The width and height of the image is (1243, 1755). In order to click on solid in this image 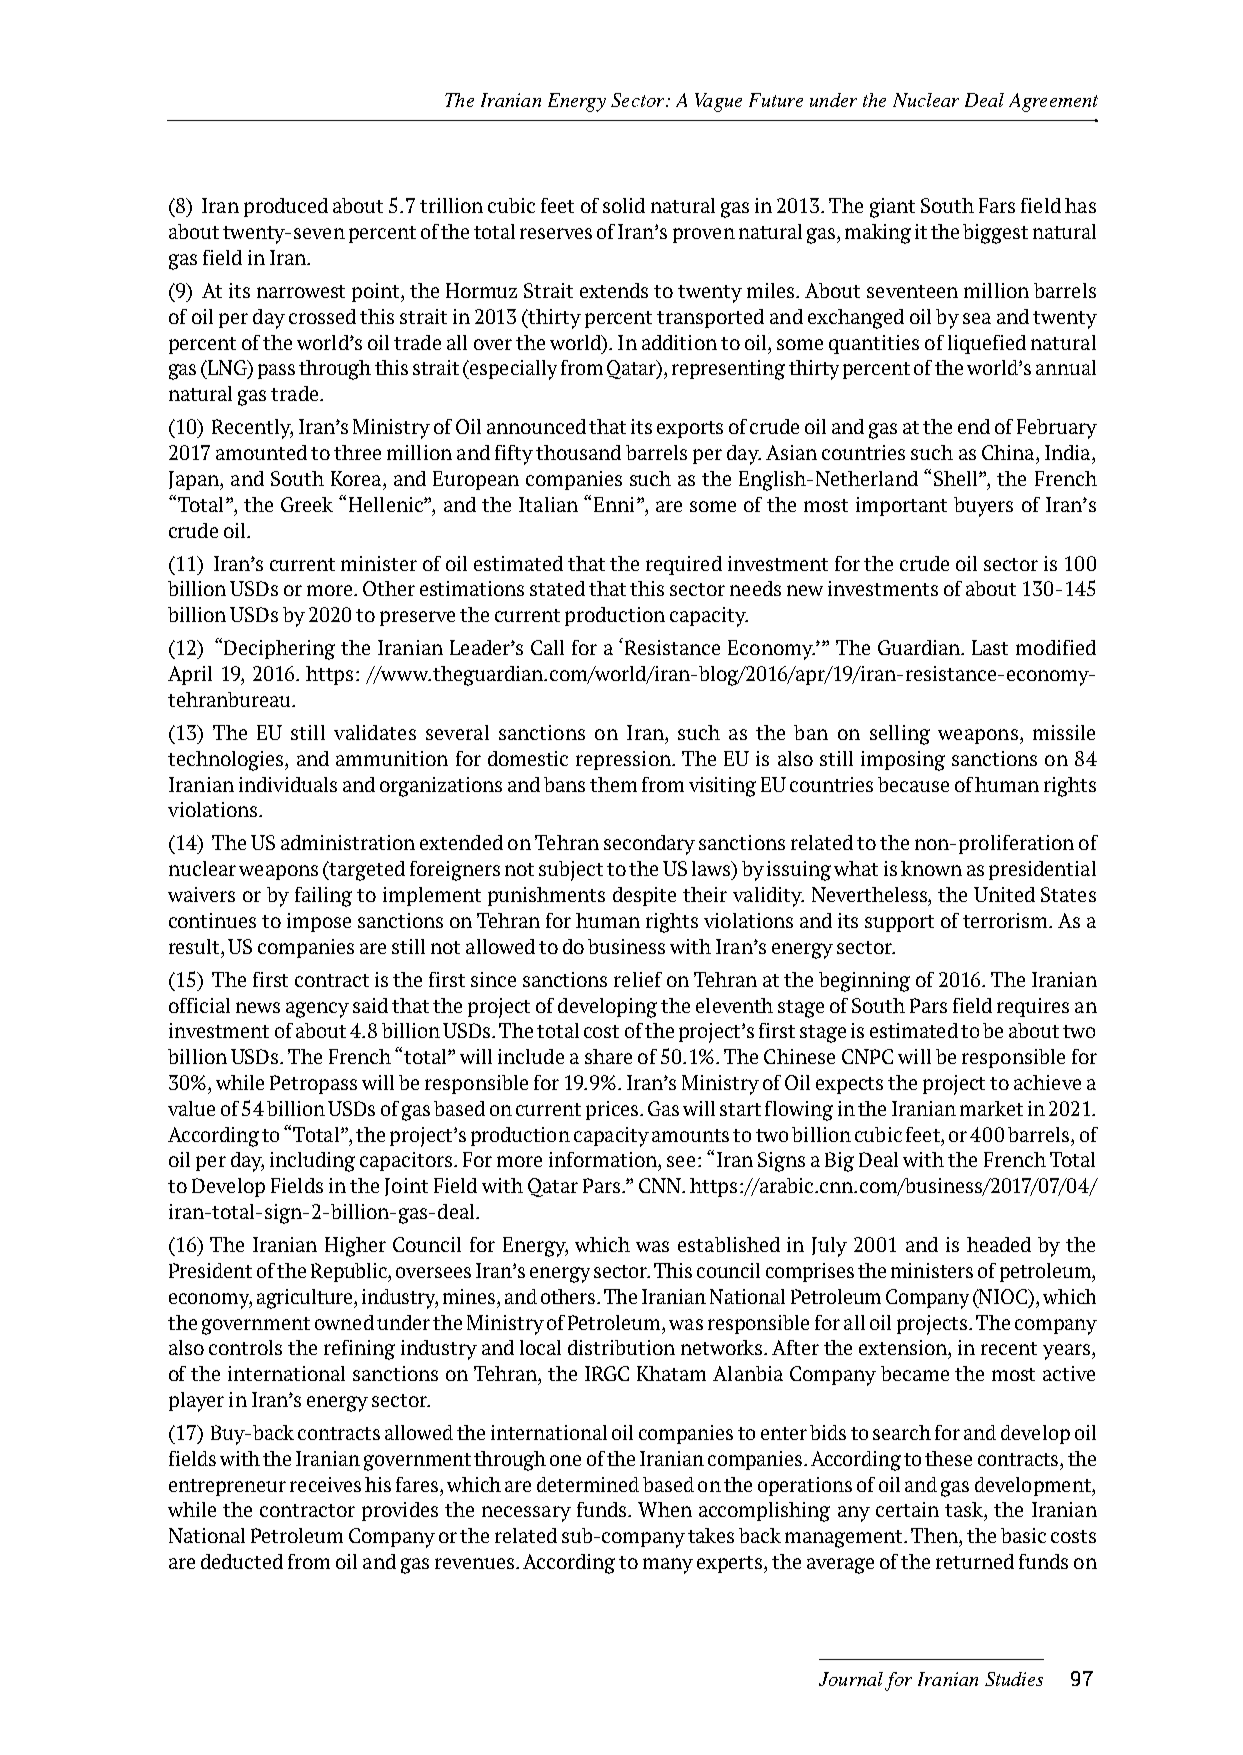, I will do `click(624, 205)`.
